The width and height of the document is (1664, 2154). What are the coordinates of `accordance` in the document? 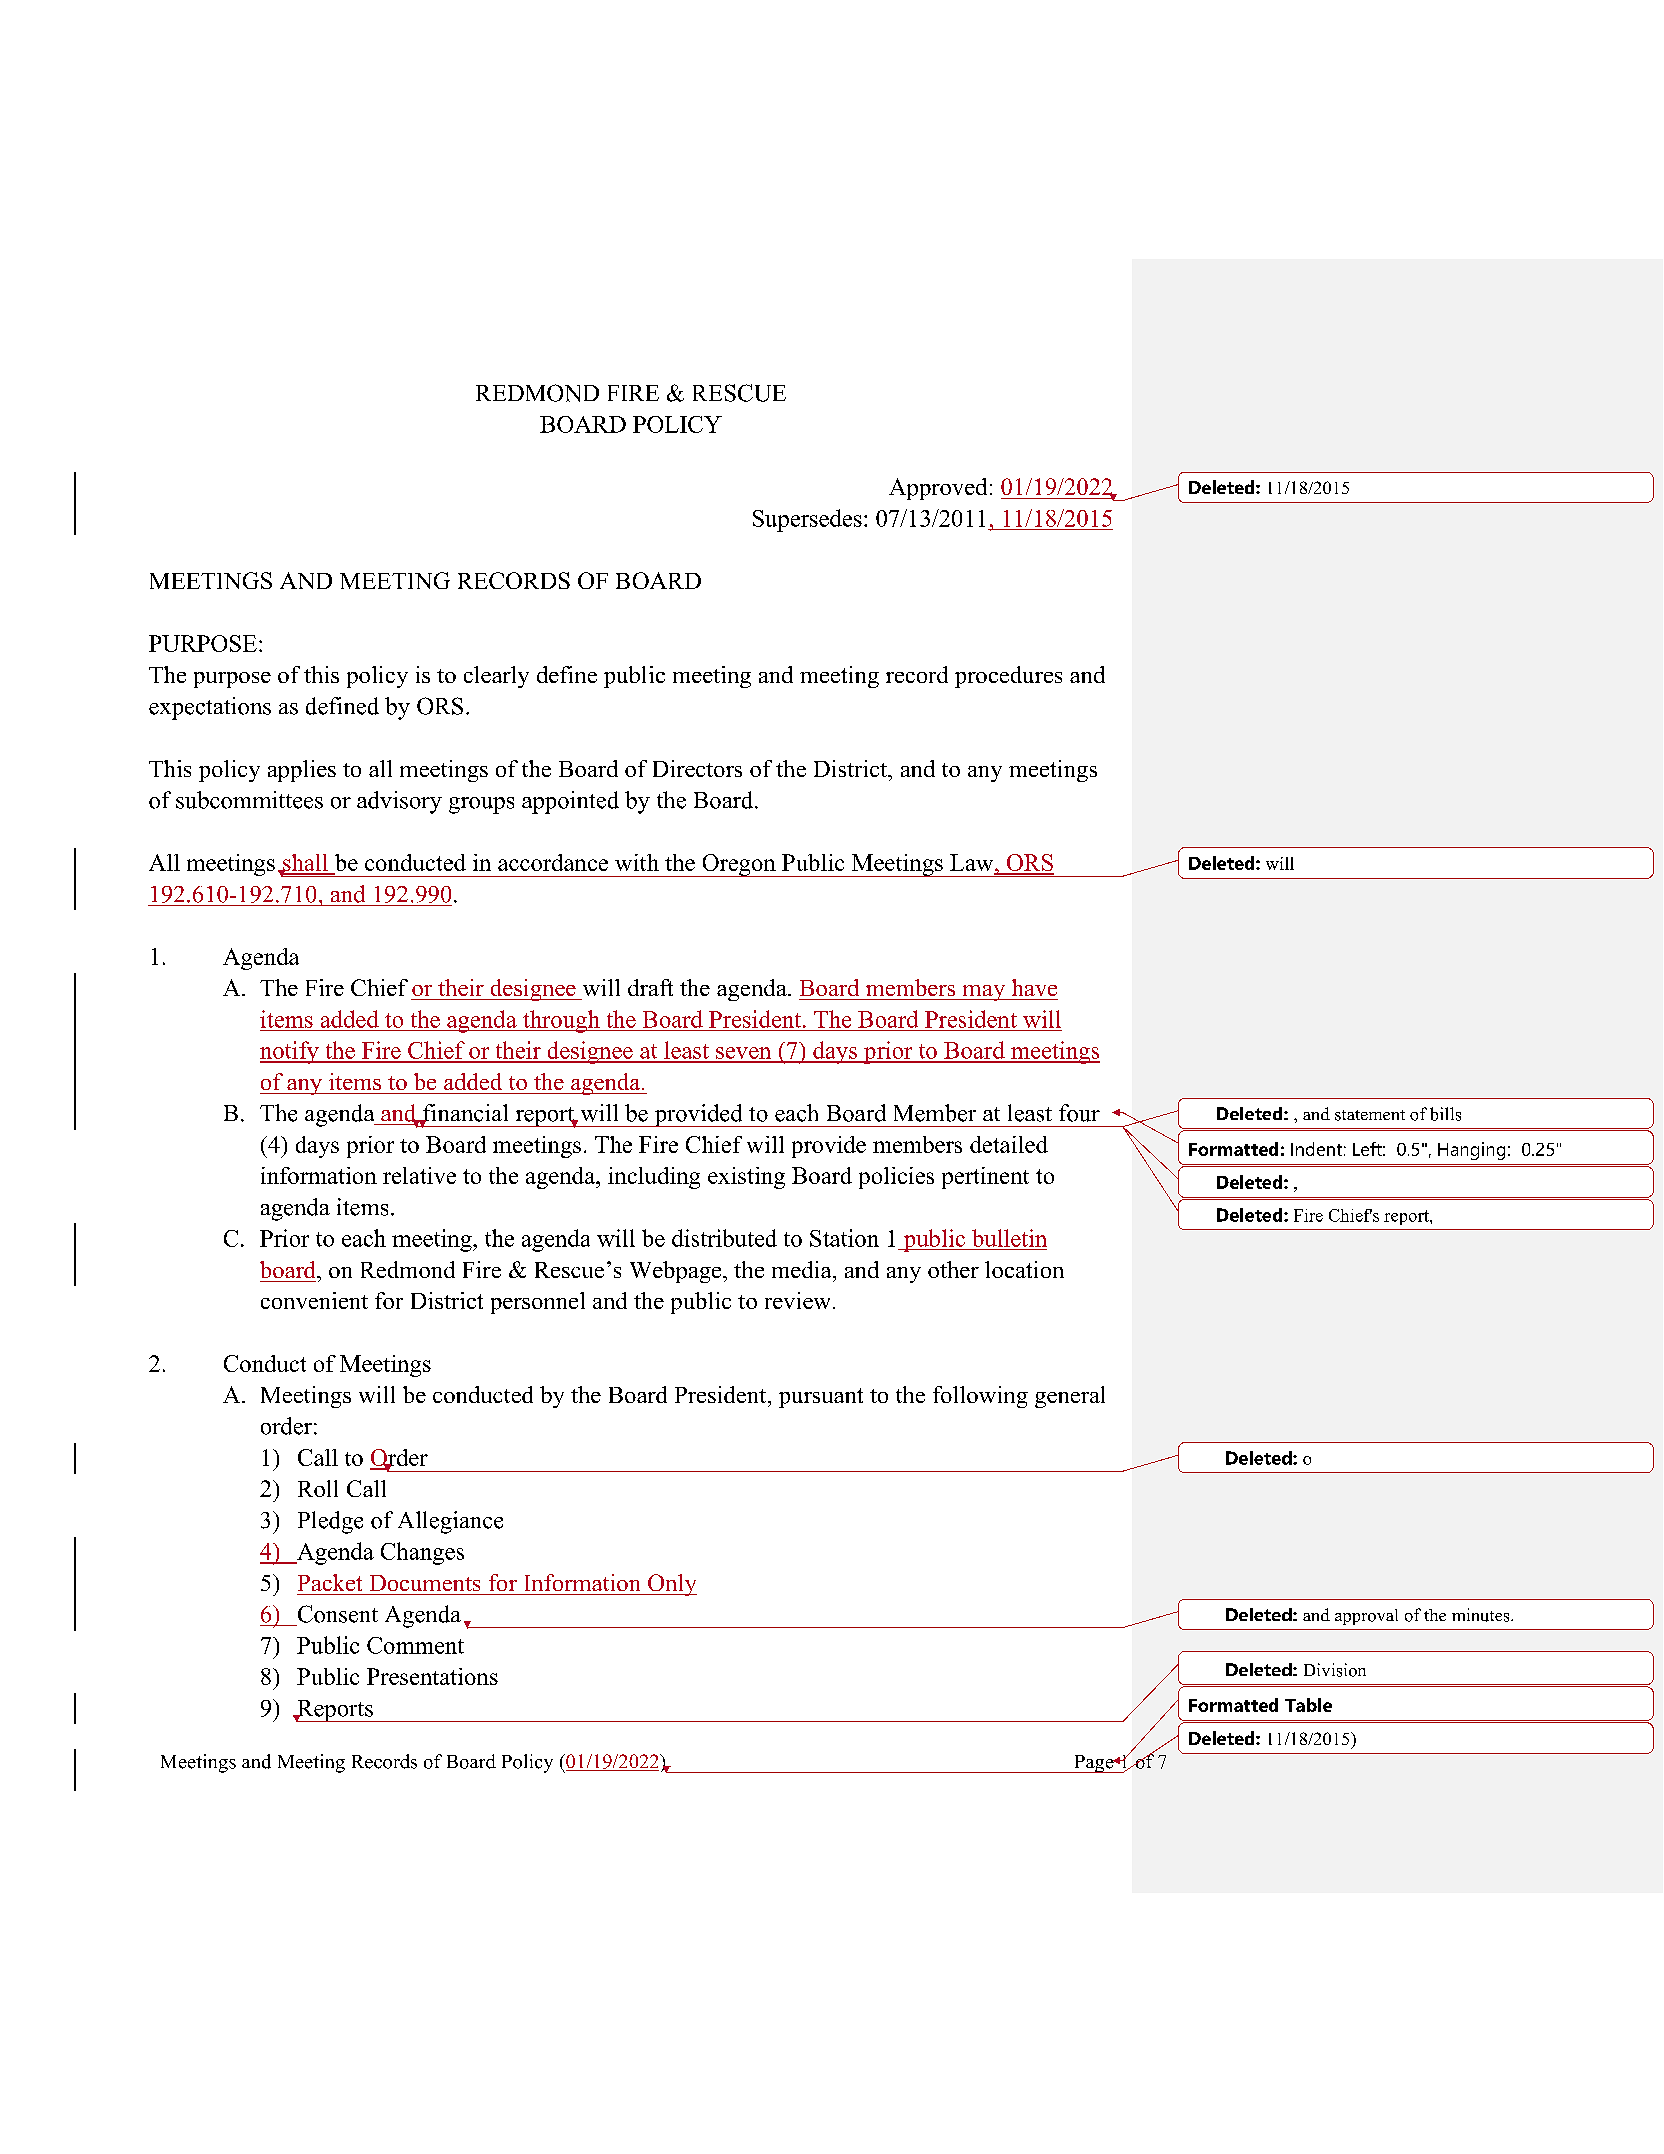 It's located at (553, 862).
